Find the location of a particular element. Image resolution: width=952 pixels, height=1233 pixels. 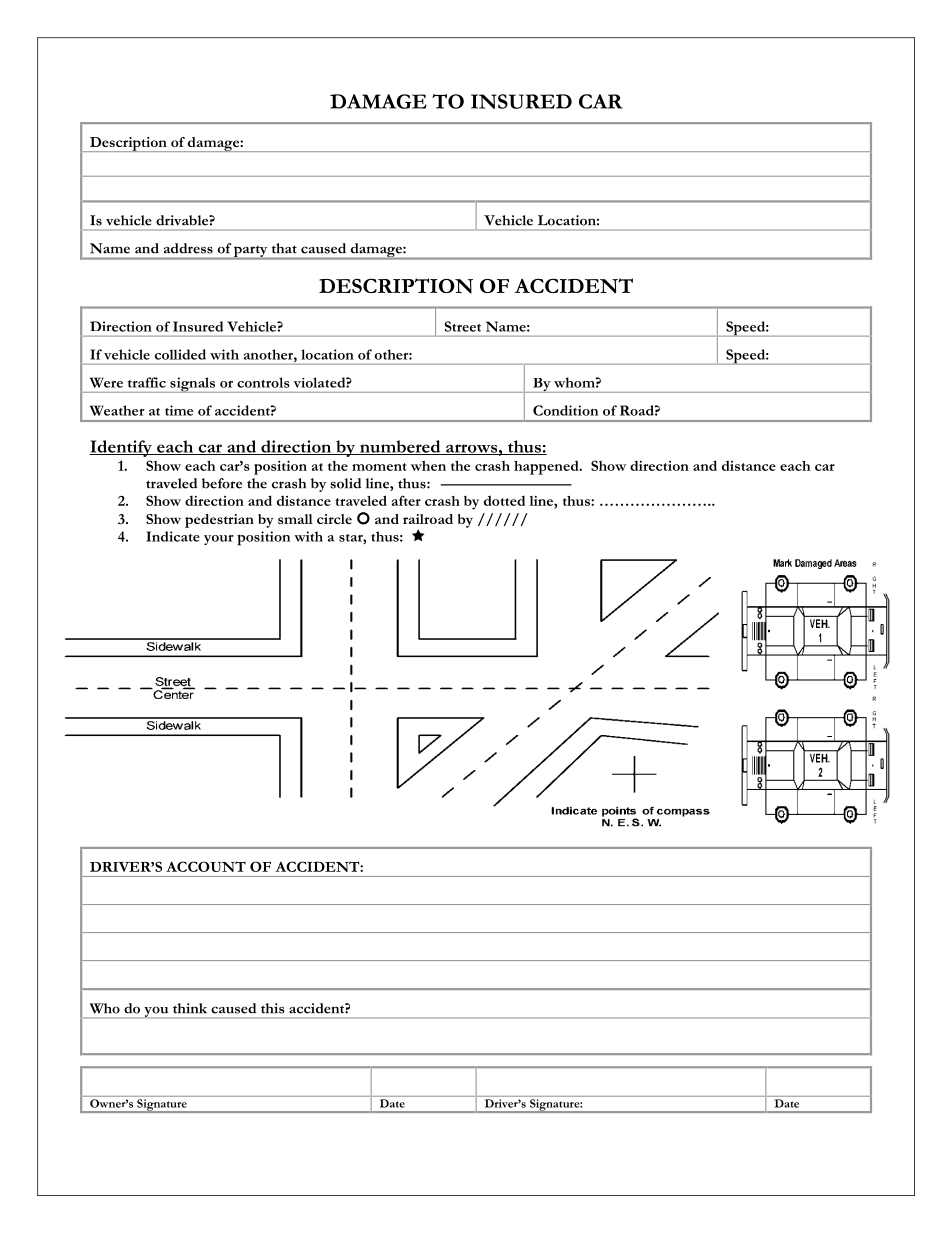

this is located at coordinates (273, 1008).
